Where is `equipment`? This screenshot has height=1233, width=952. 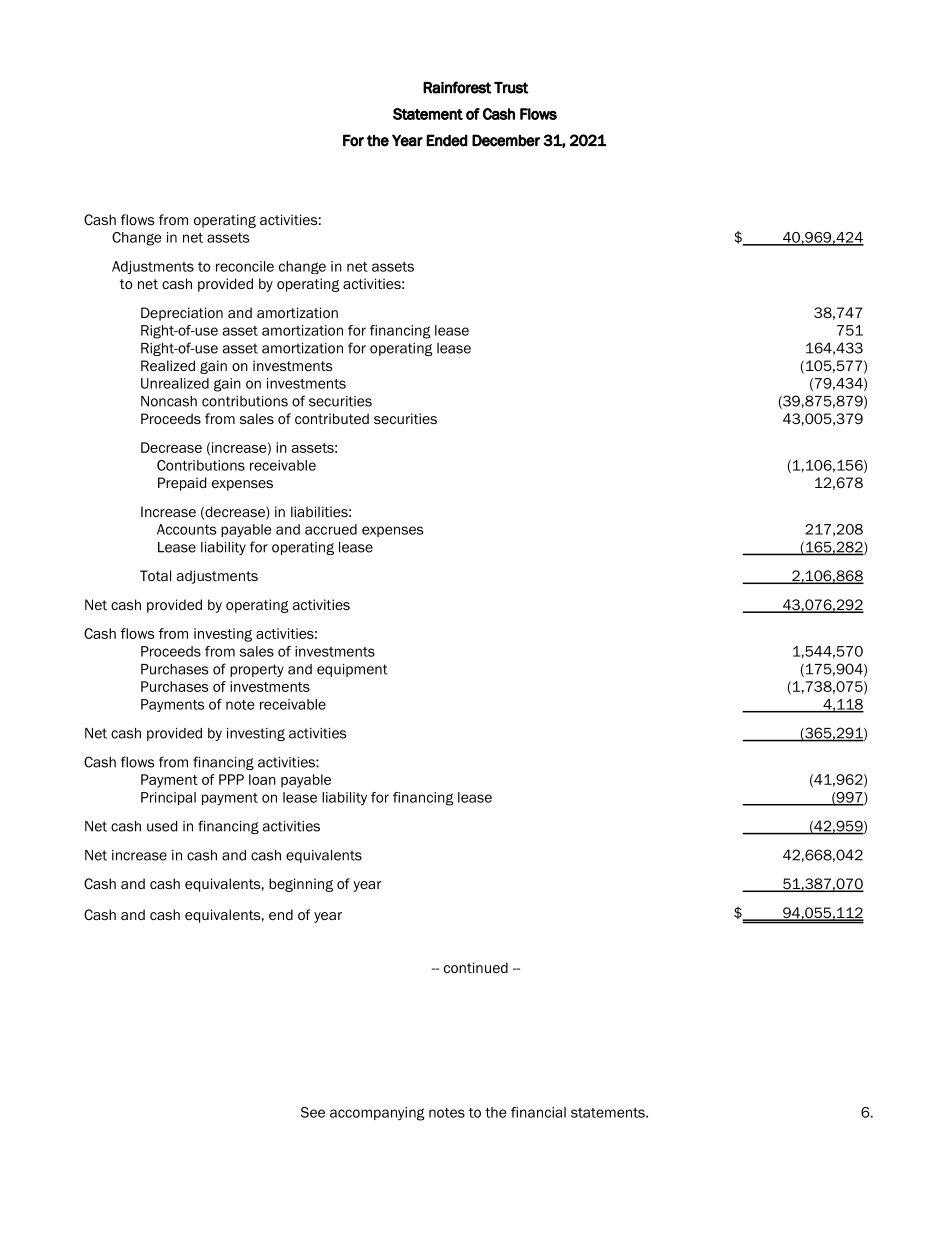 equipment is located at coordinates (352, 670).
